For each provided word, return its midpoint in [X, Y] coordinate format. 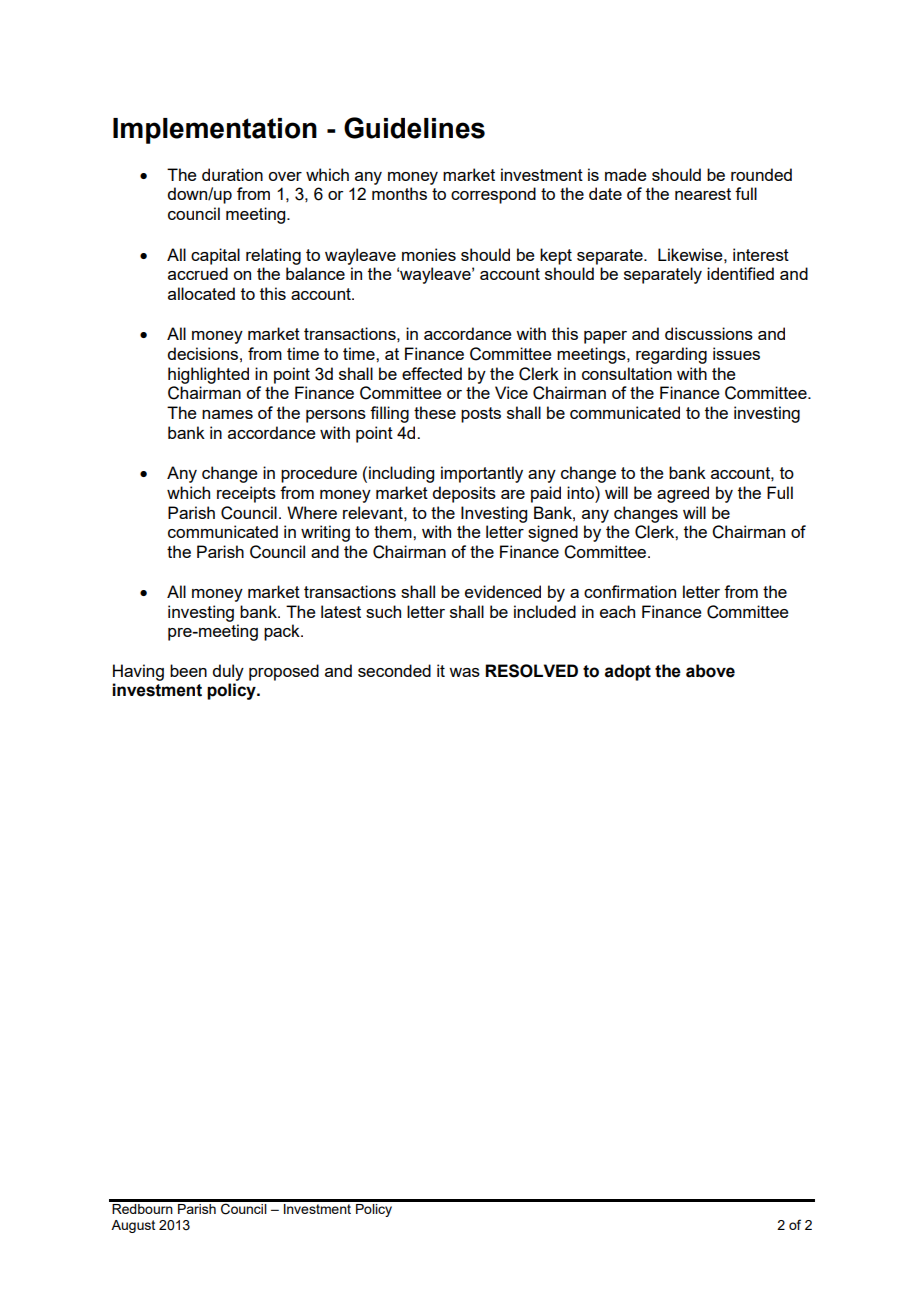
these [435, 412]
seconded [394, 670]
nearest [703, 194]
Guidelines [414, 128]
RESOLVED [531, 671]
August [133, 1226]
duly [228, 672]
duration [232, 174]
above [710, 671]
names [227, 414]
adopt [628, 672]
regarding [671, 355]
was [464, 672]
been [188, 670]
